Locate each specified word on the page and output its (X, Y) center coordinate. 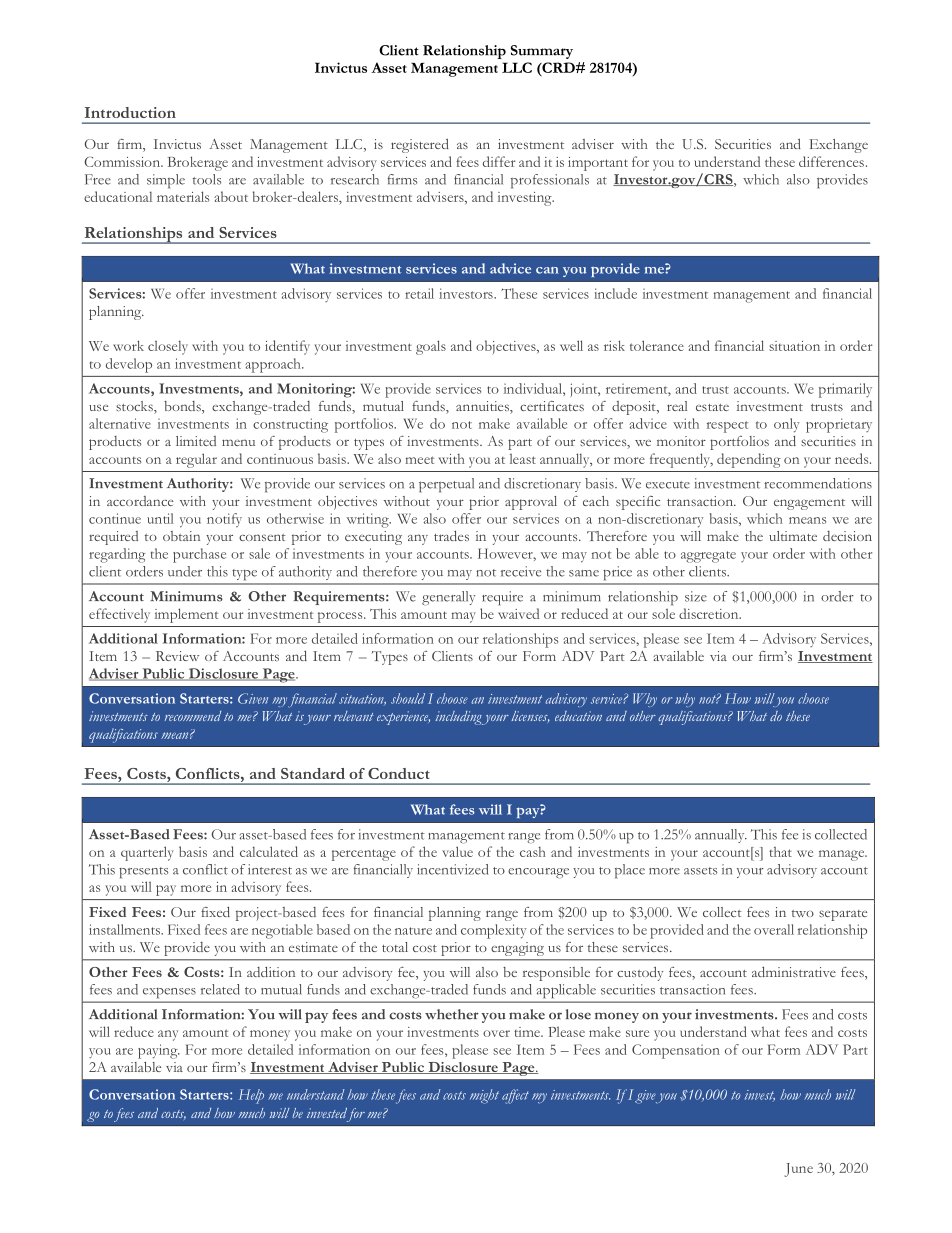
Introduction (130, 112)
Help (251, 1096)
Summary (542, 52)
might (484, 1096)
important (598, 164)
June (798, 1170)
